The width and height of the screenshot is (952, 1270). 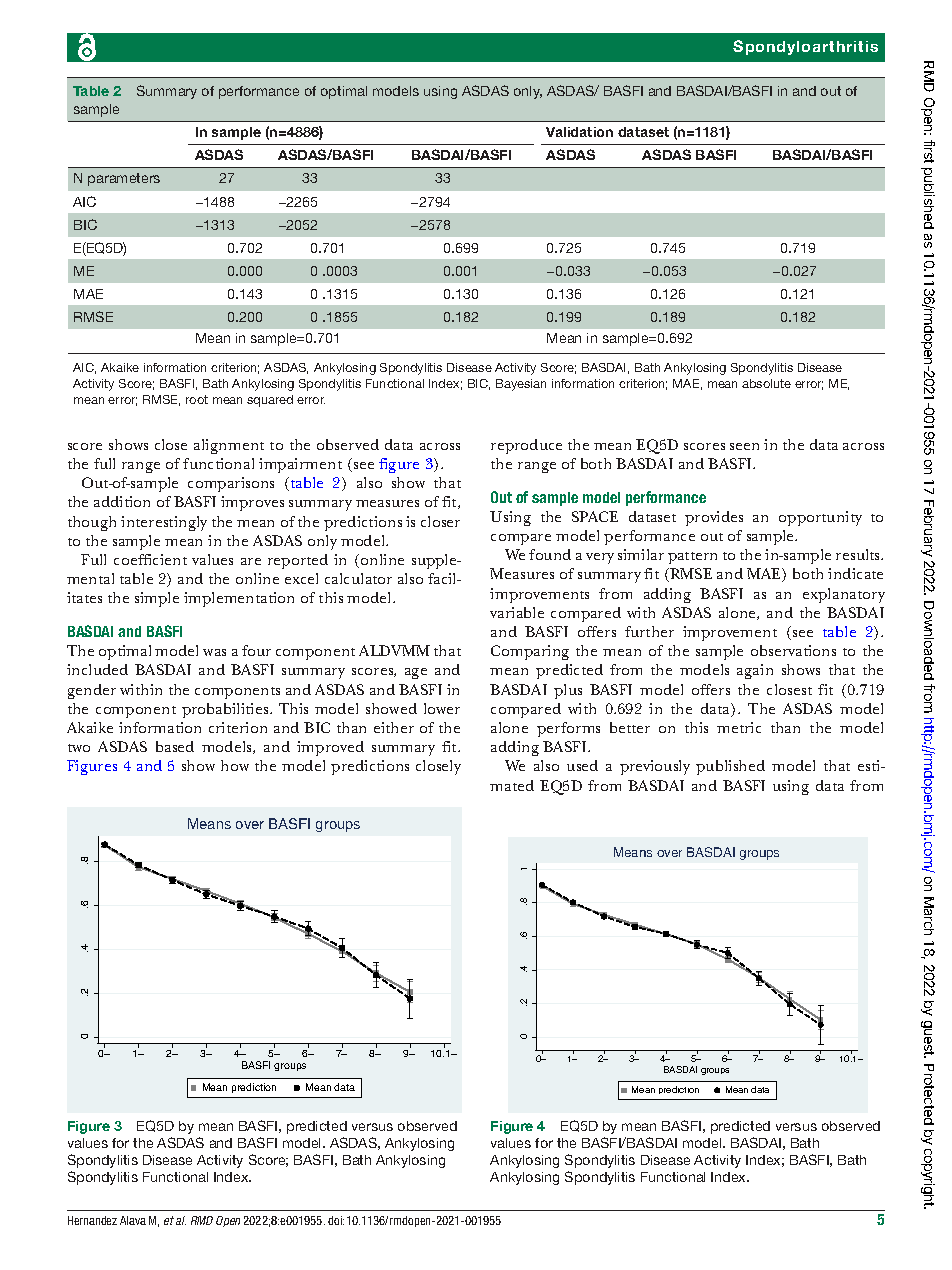 What do you see at coordinates (92, 1220) in the screenshot?
I see `Hernandez` at bounding box center [92, 1220].
